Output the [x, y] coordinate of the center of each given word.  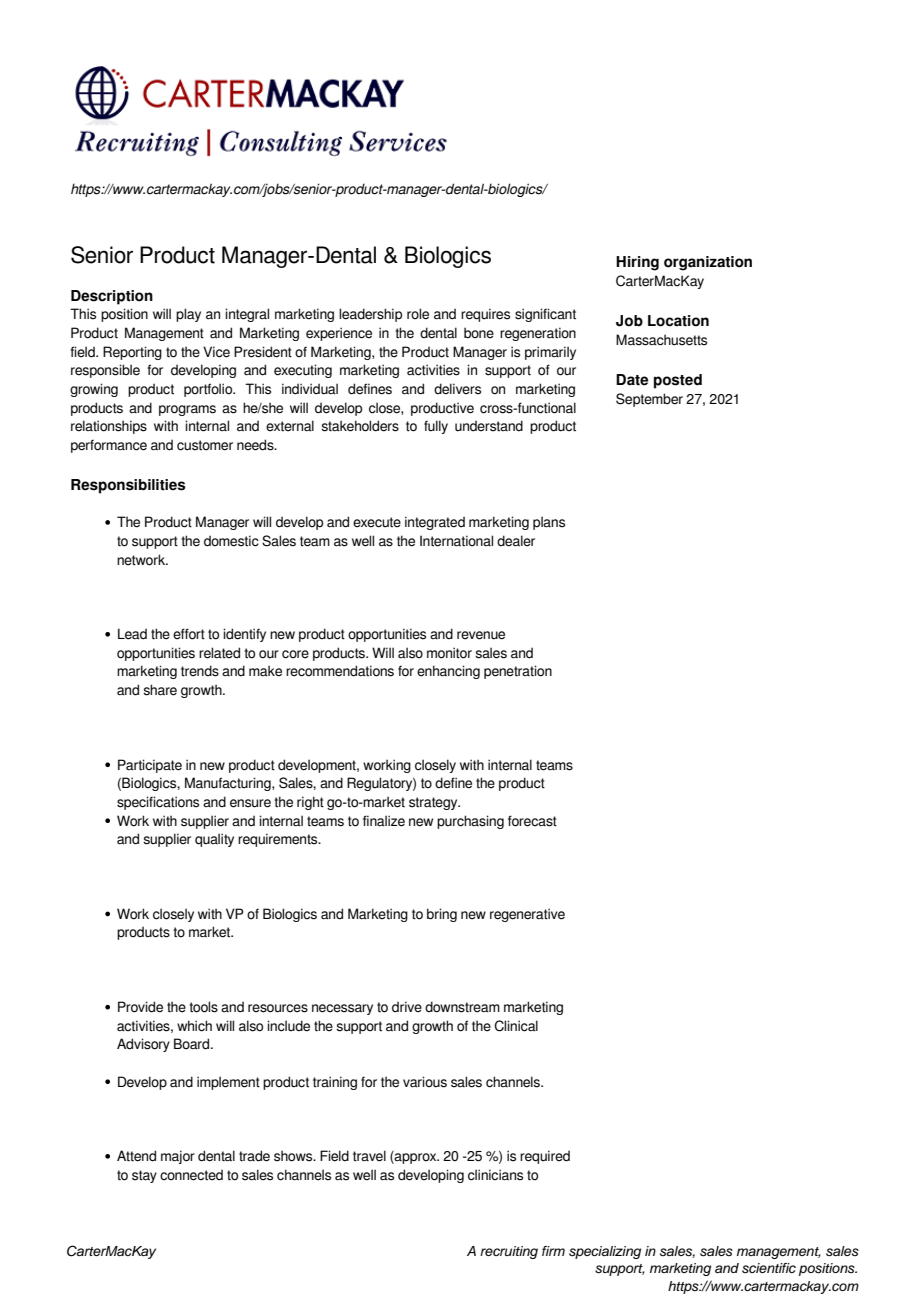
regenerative [527, 915]
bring [442, 915]
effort [189, 634]
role [418, 314]
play [188, 315]
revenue [481, 635]
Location [678, 321]
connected [191, 1175]
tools [203, 1007]
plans [549, 523]
